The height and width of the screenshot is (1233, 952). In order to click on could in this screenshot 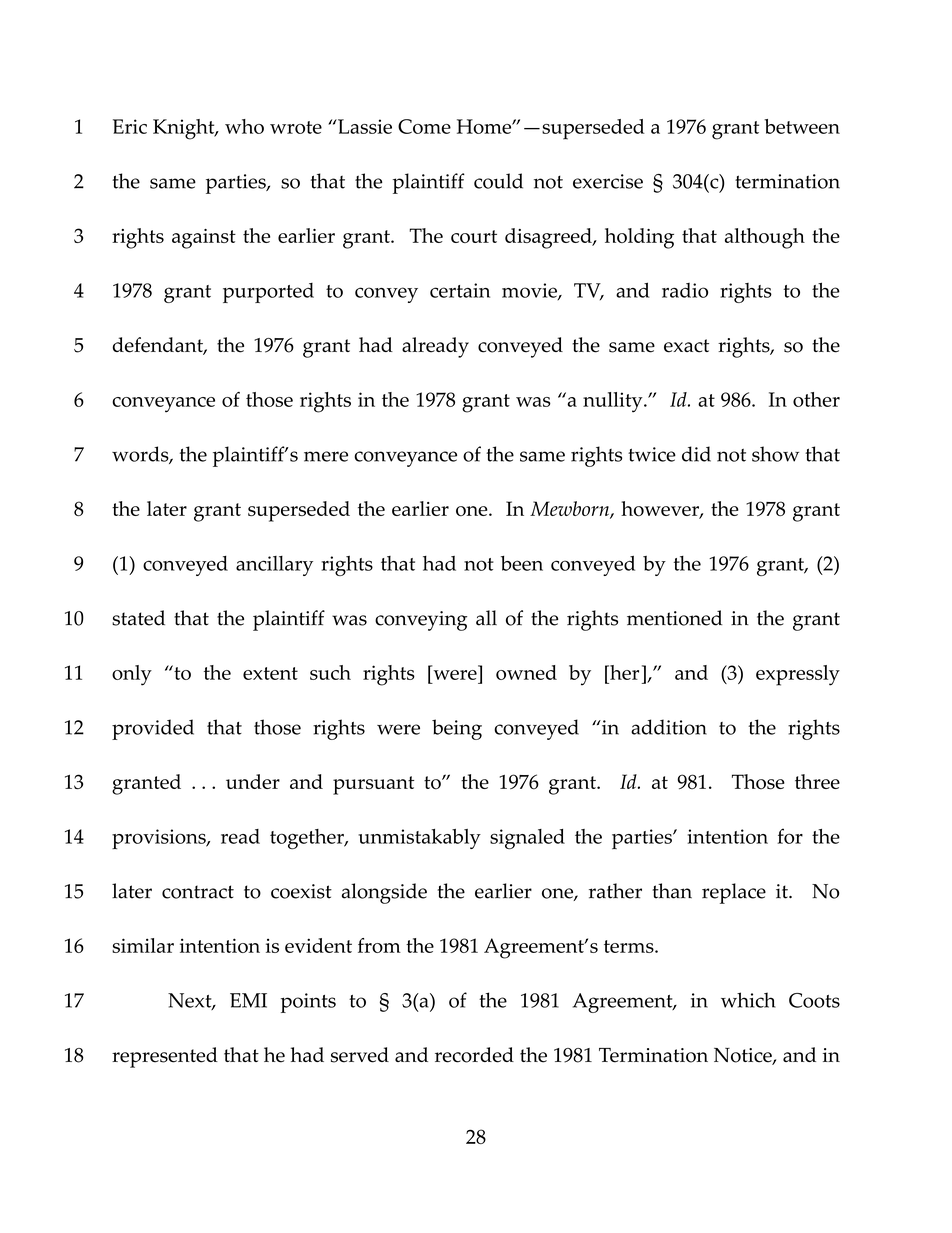, I will do `click(498, 181)`.
